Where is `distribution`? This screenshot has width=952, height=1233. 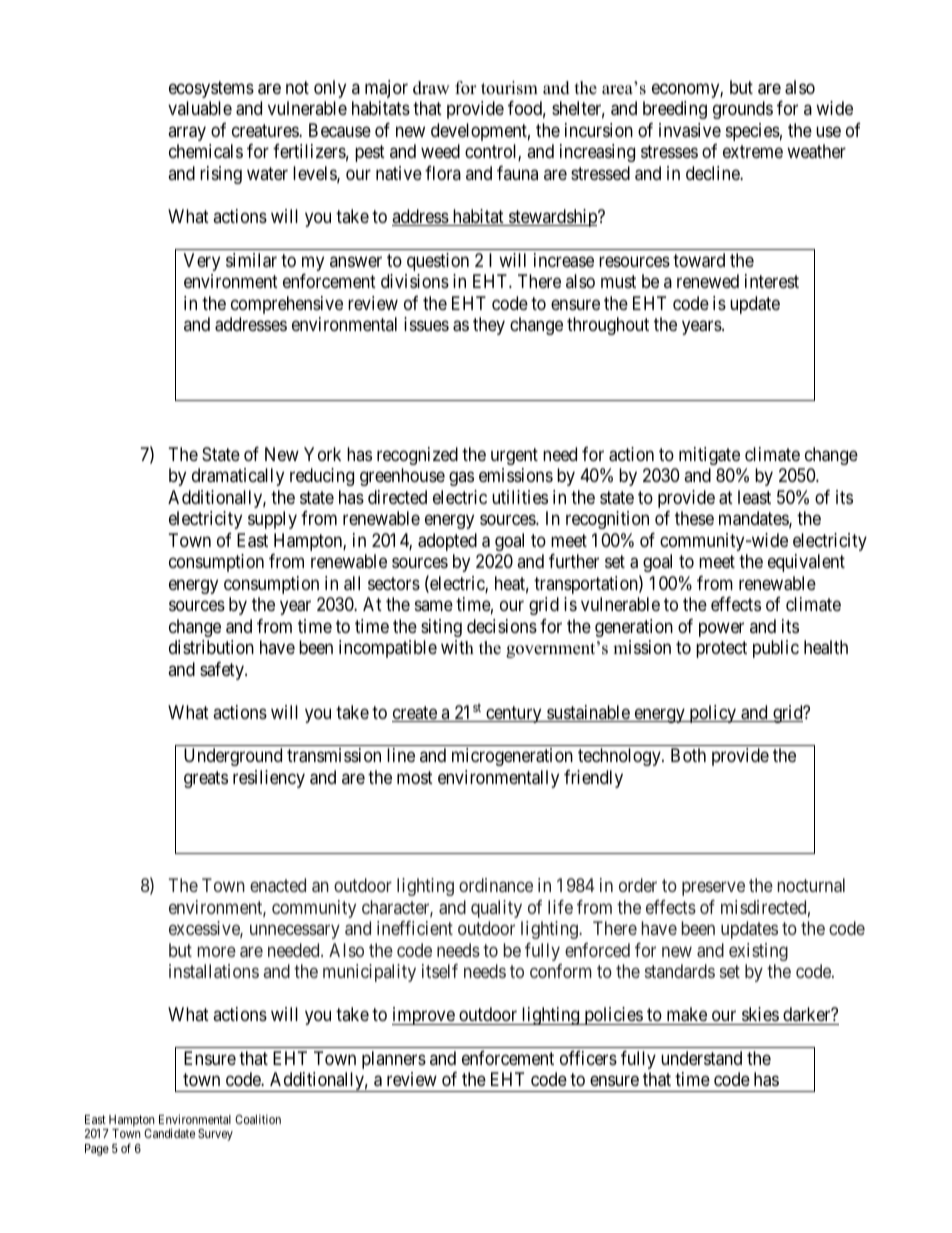 distribution is located at coordinates (211, 647).
